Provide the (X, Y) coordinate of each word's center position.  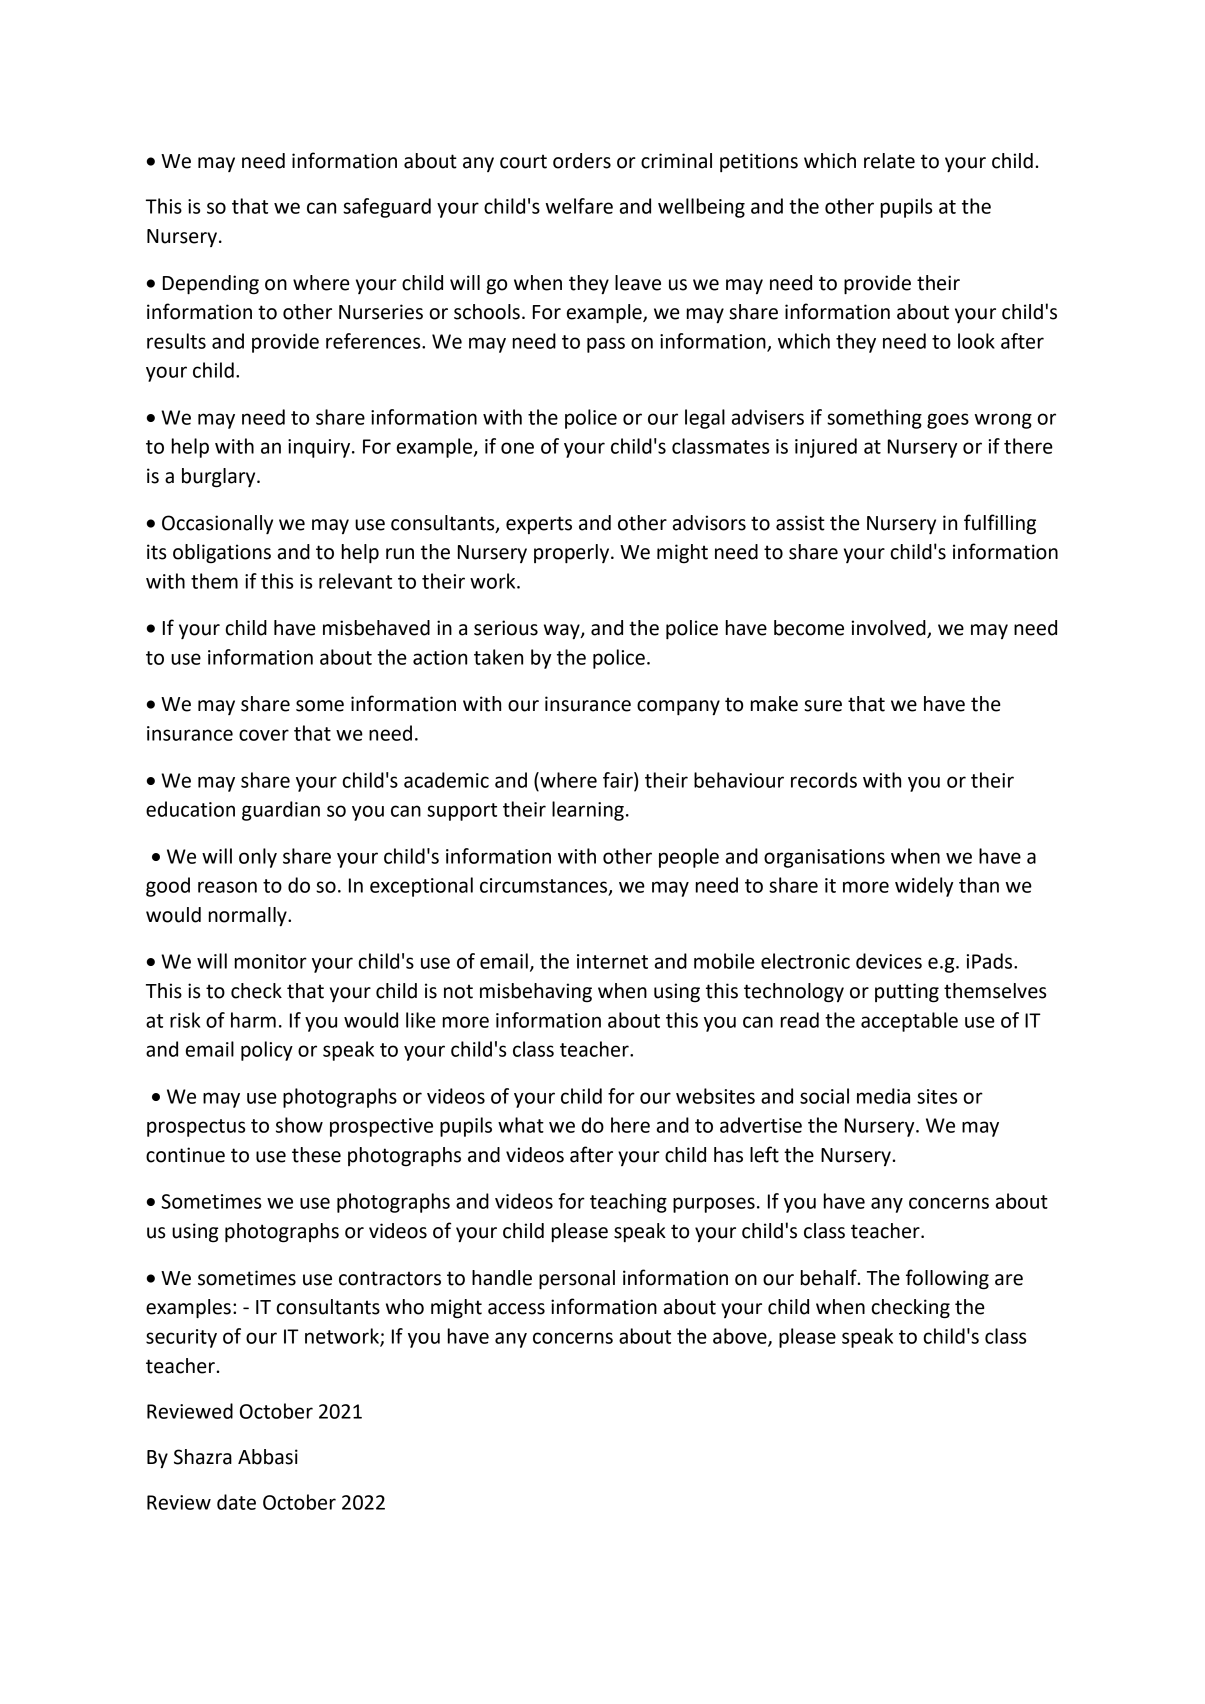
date (236, 1502)
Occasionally (217, 524)
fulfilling (1000, 524)
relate (889, 161)
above (741, 1337)
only (258, 858)
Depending (211, 285)
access (516, 1309)
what (521, 1125)
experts (539, 525)
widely (924, 887)
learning (588, 811)
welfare (579, 206)
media (883, 1096)
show (299, 1125)
